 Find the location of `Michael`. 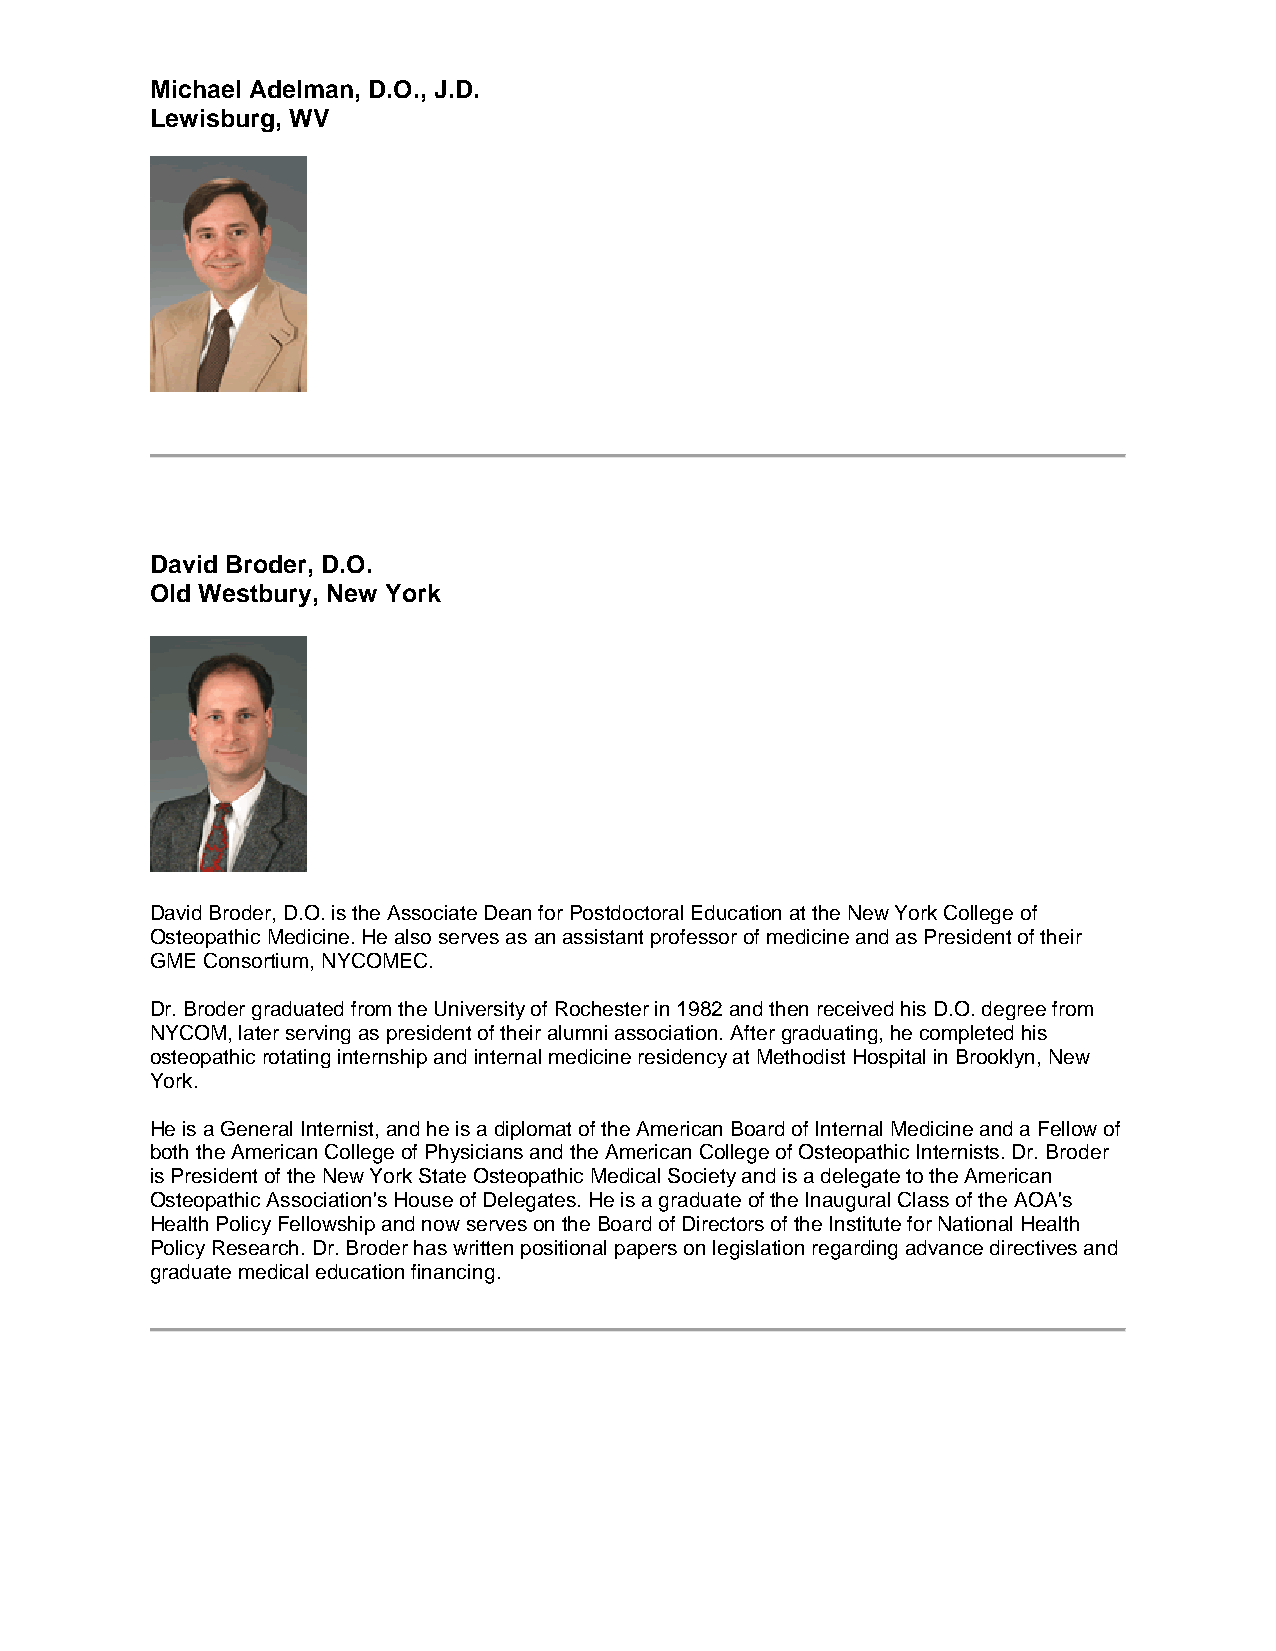

Michael is located at coordinates (196, 89).
